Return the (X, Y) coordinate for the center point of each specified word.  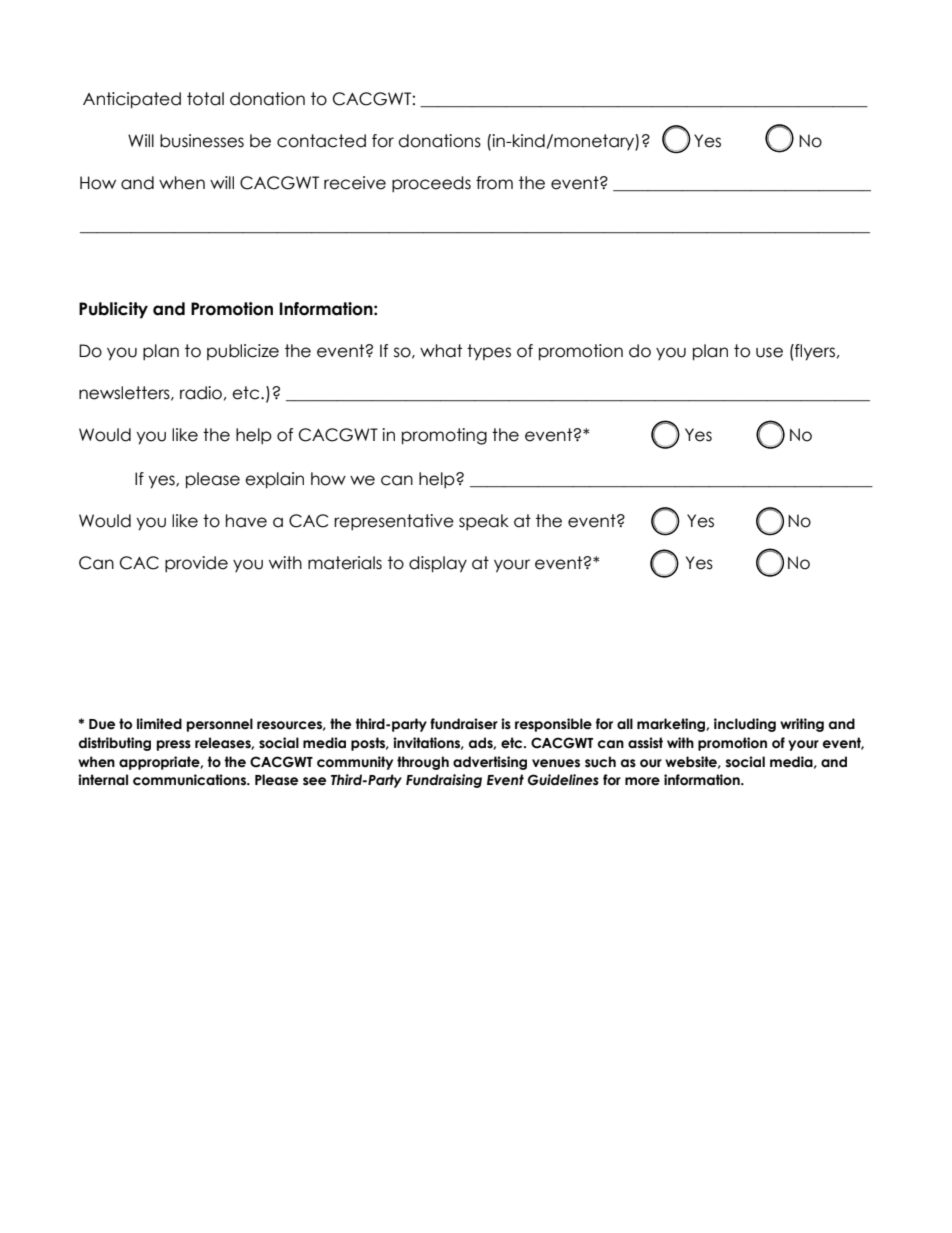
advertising (490, 763)
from (494, 183)
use (769, 352)
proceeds (431, 184)
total (205, 99)
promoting (444, 436)
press (174, 745)
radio (201, 393)
